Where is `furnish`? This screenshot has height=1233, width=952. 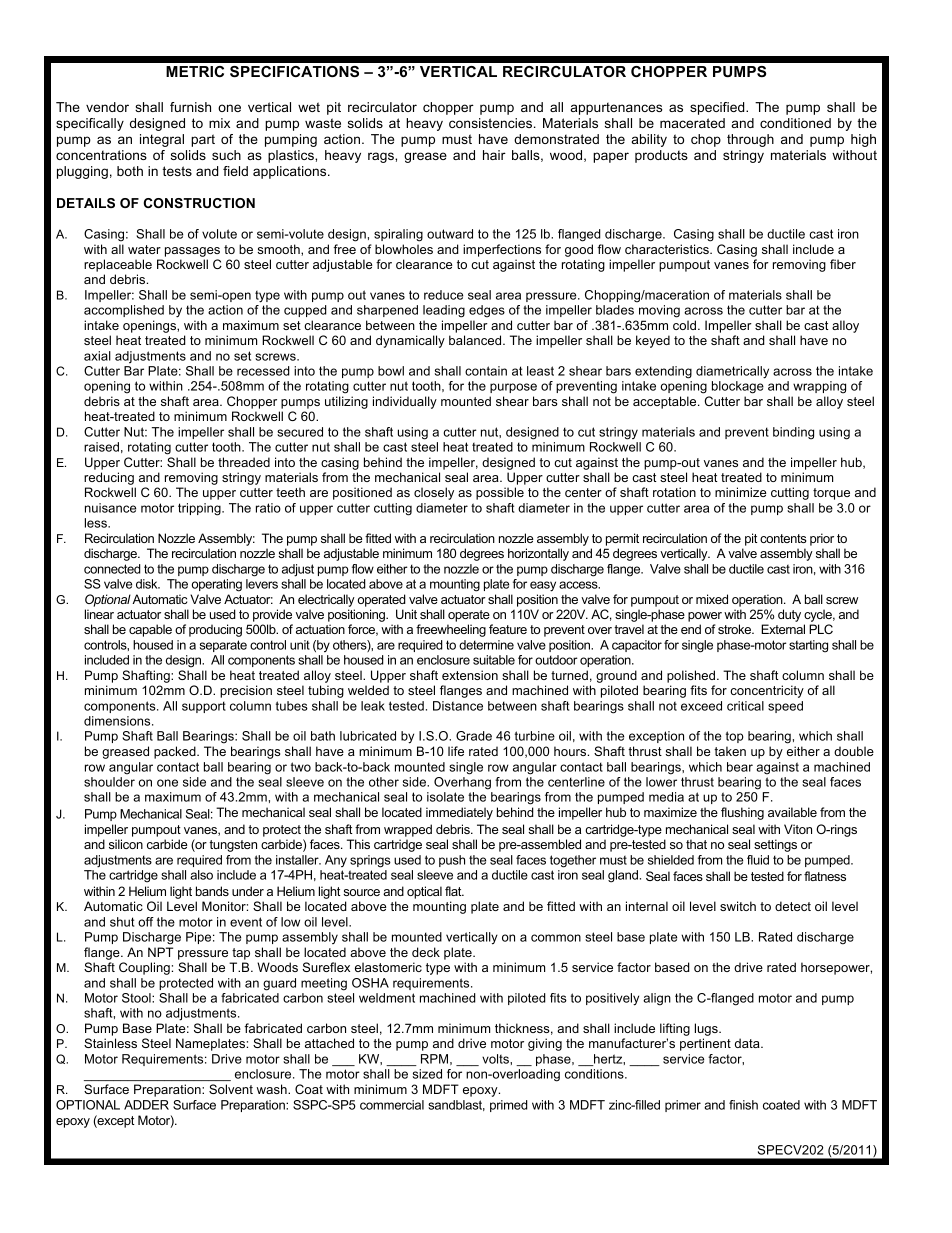
furnish is located at coordinates (190, 107).
